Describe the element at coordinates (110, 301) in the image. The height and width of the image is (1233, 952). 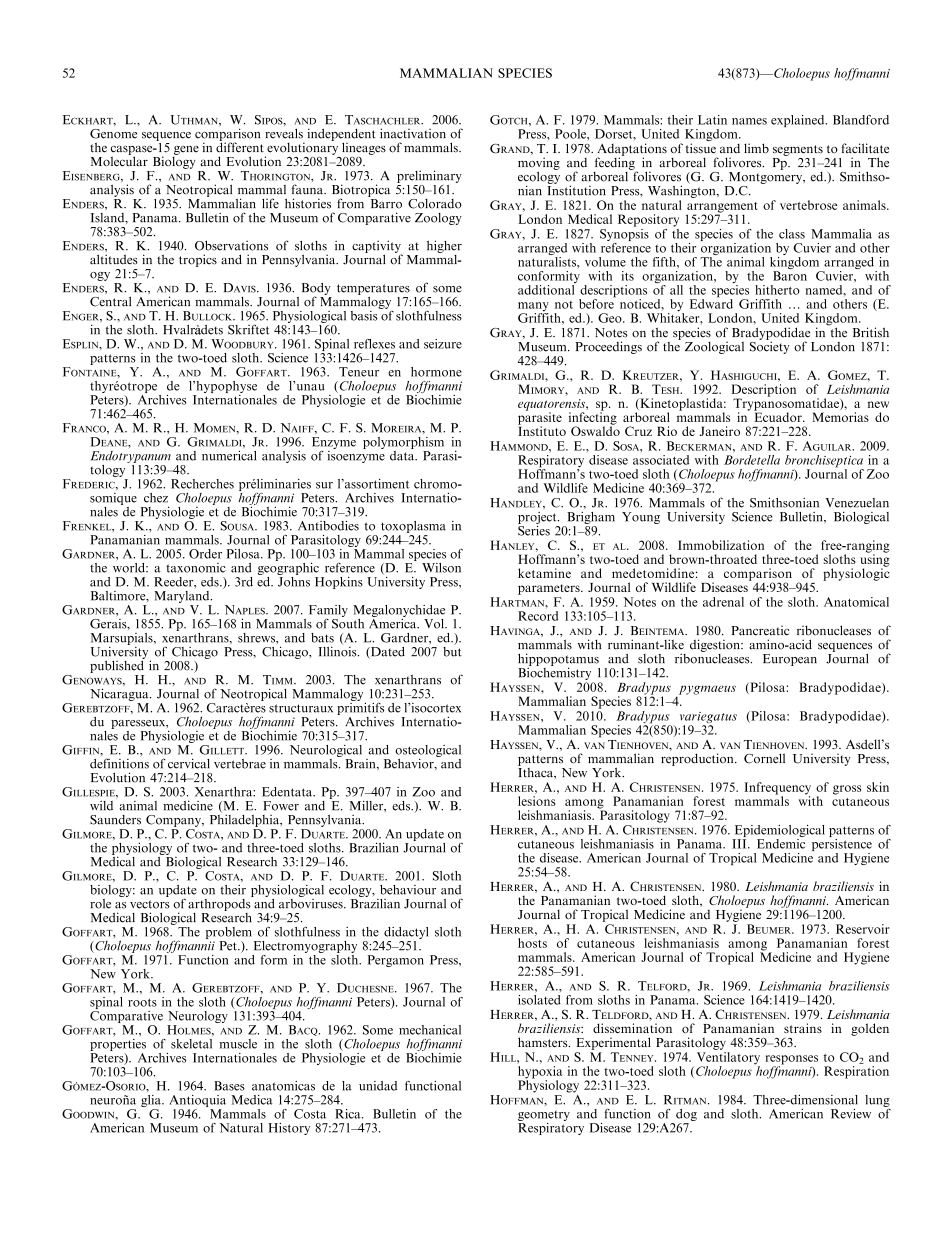
I see `Central` at that location.
